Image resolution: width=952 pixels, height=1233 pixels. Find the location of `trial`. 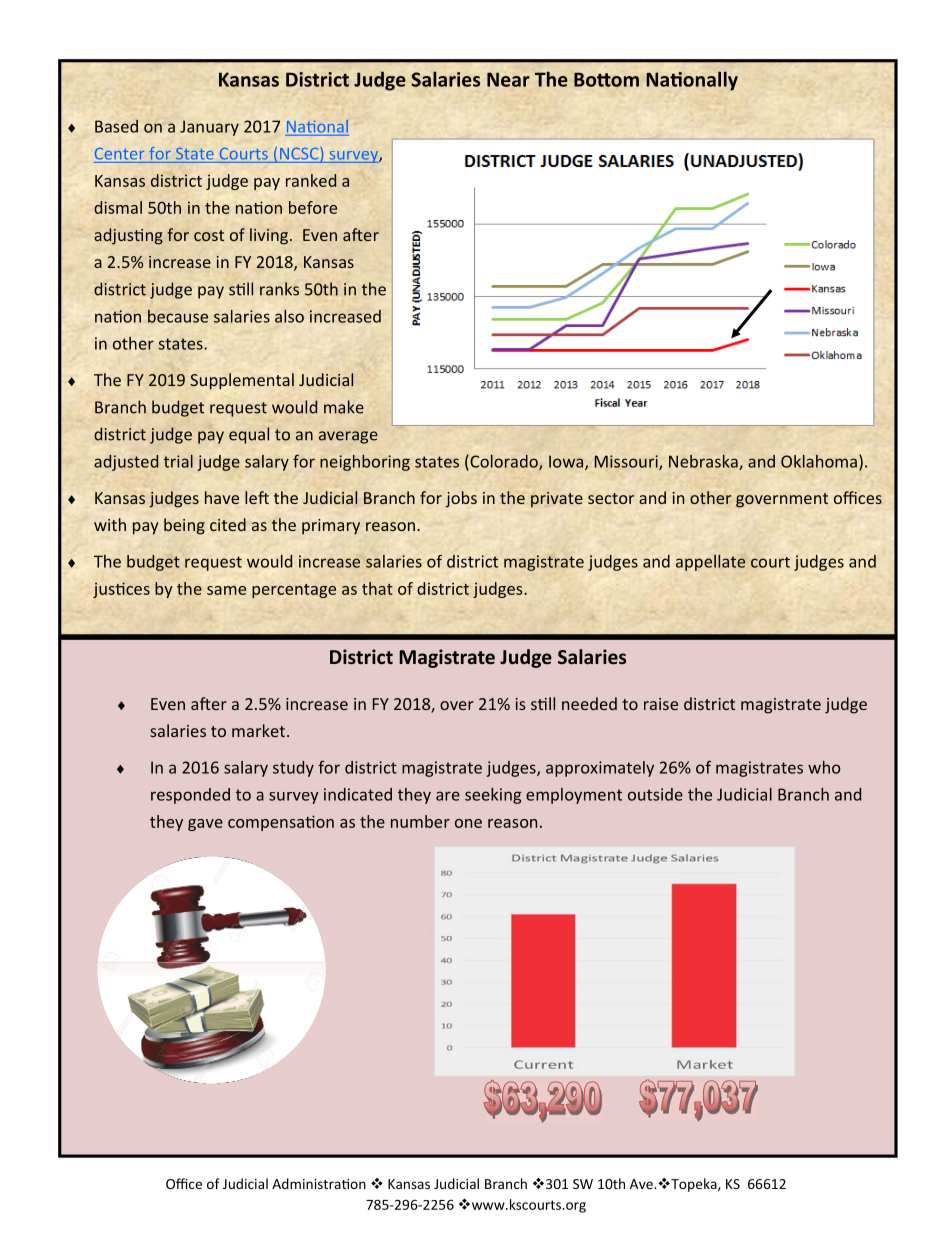

trial is located at coordinates (178, 461).
